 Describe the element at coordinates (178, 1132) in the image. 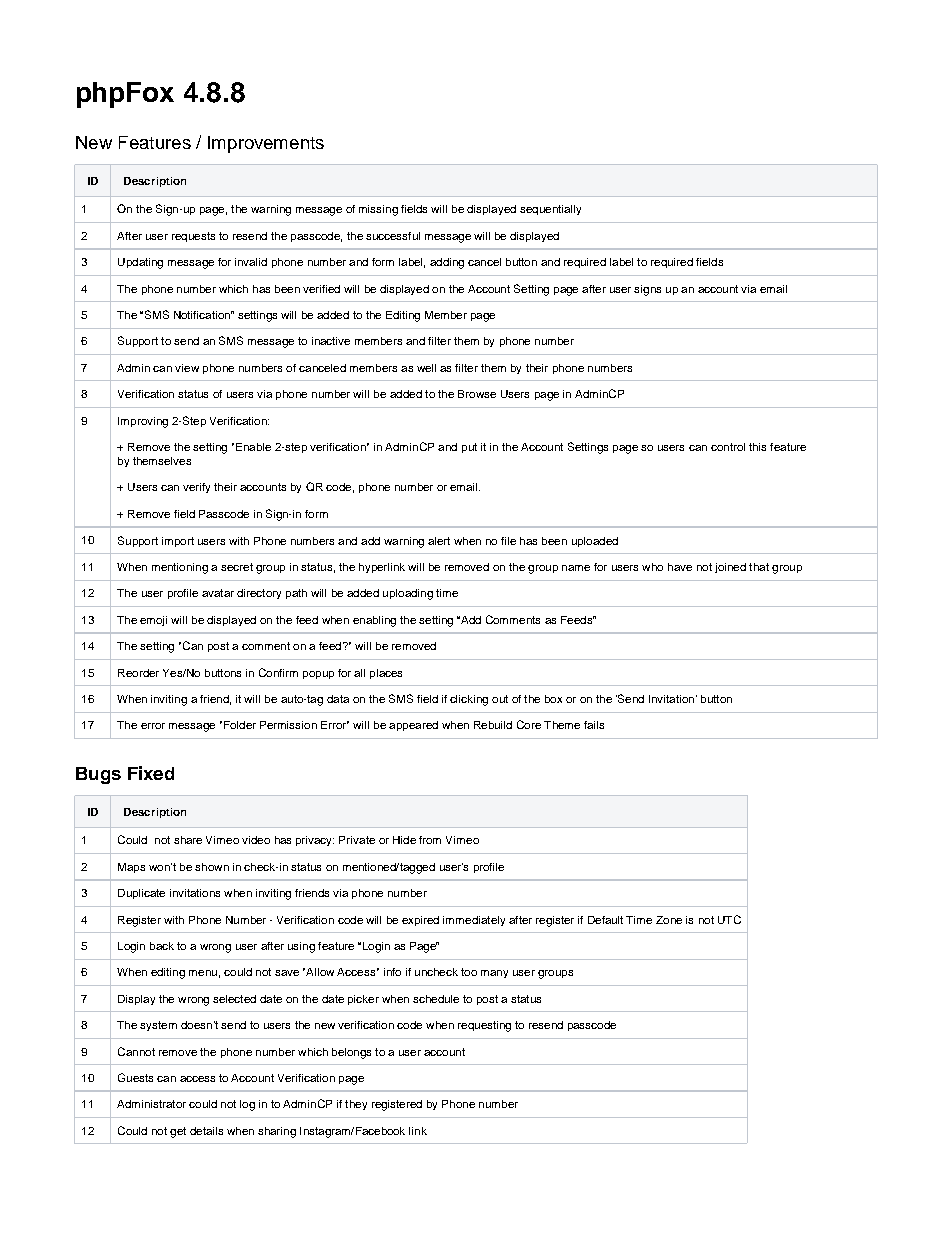

I see `get` at that location.
